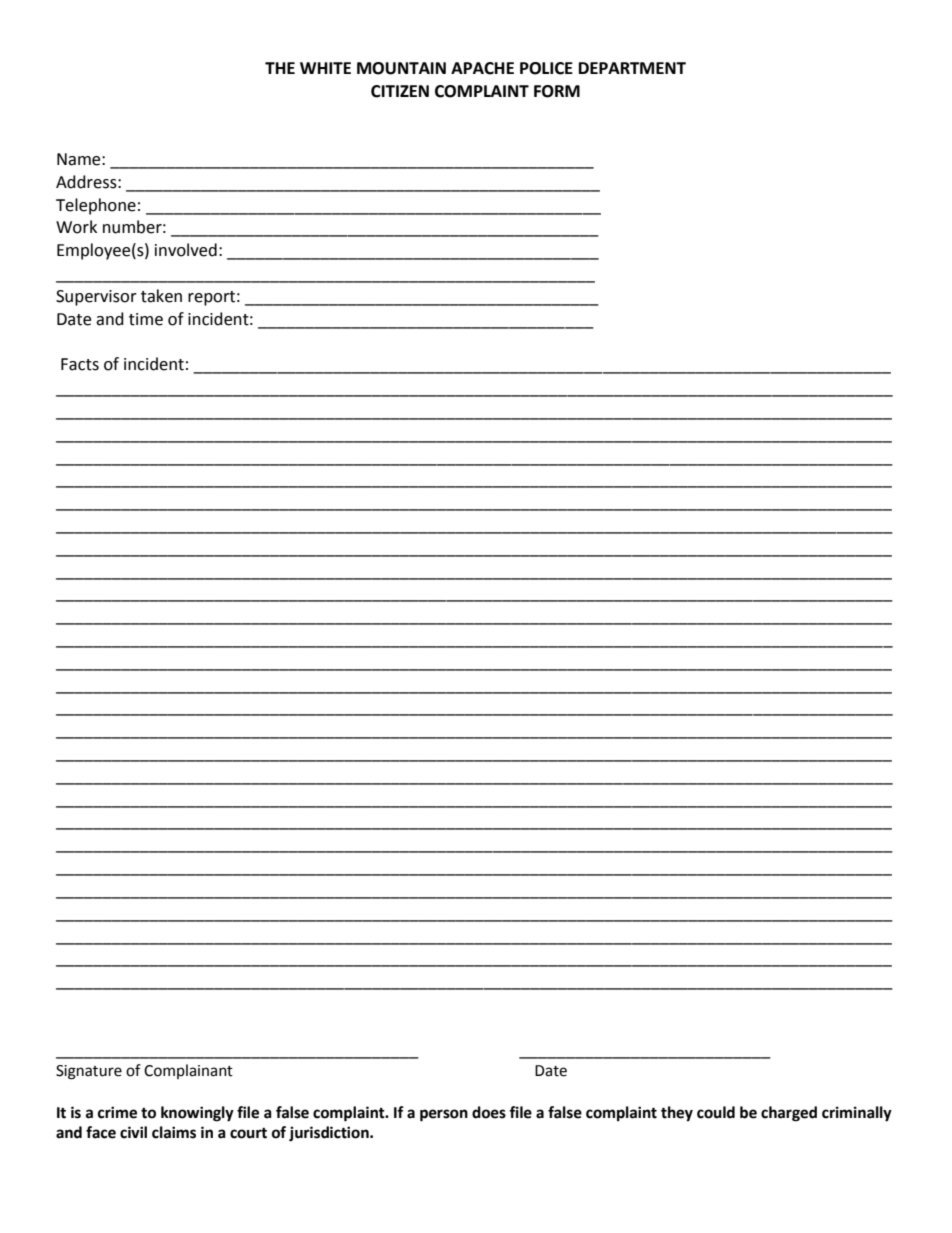 Image resolution: width=952 pixels, height=1233 pixels. I want to click on DEPARTMENT, so click(632, 68).
